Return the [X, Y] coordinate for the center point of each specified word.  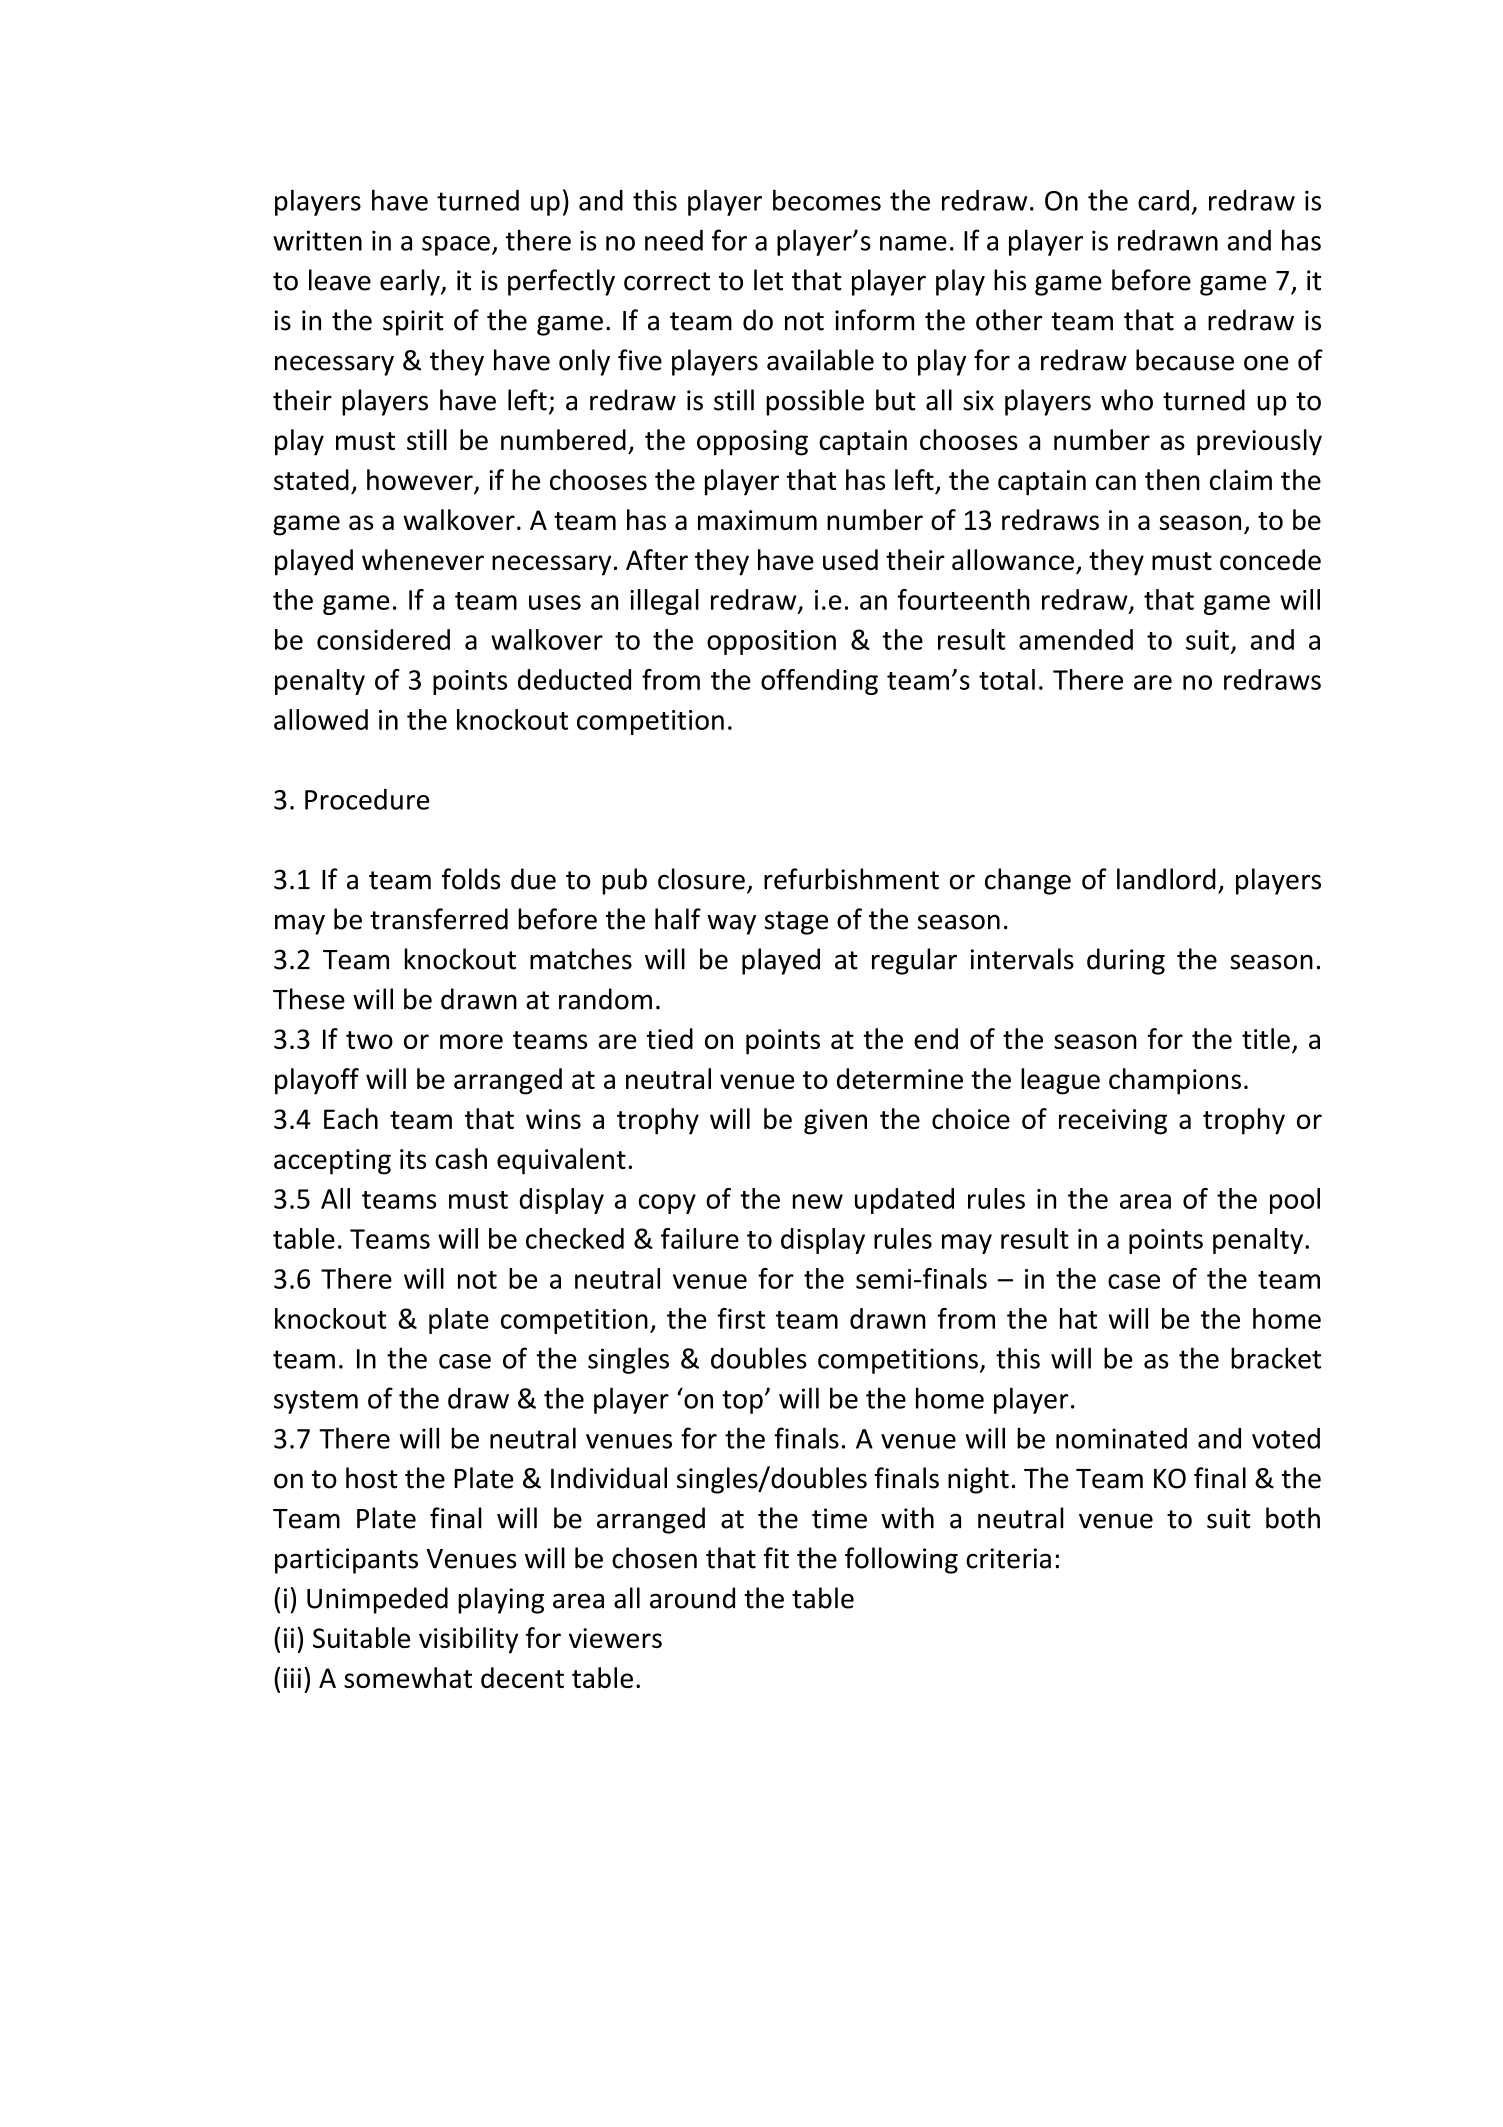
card [1163, 200]
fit [776, 1558]
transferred [439, 919]
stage [796, 923]
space [456, 246]
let [768, 280]
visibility [468, 1640]
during [1126, 961]
